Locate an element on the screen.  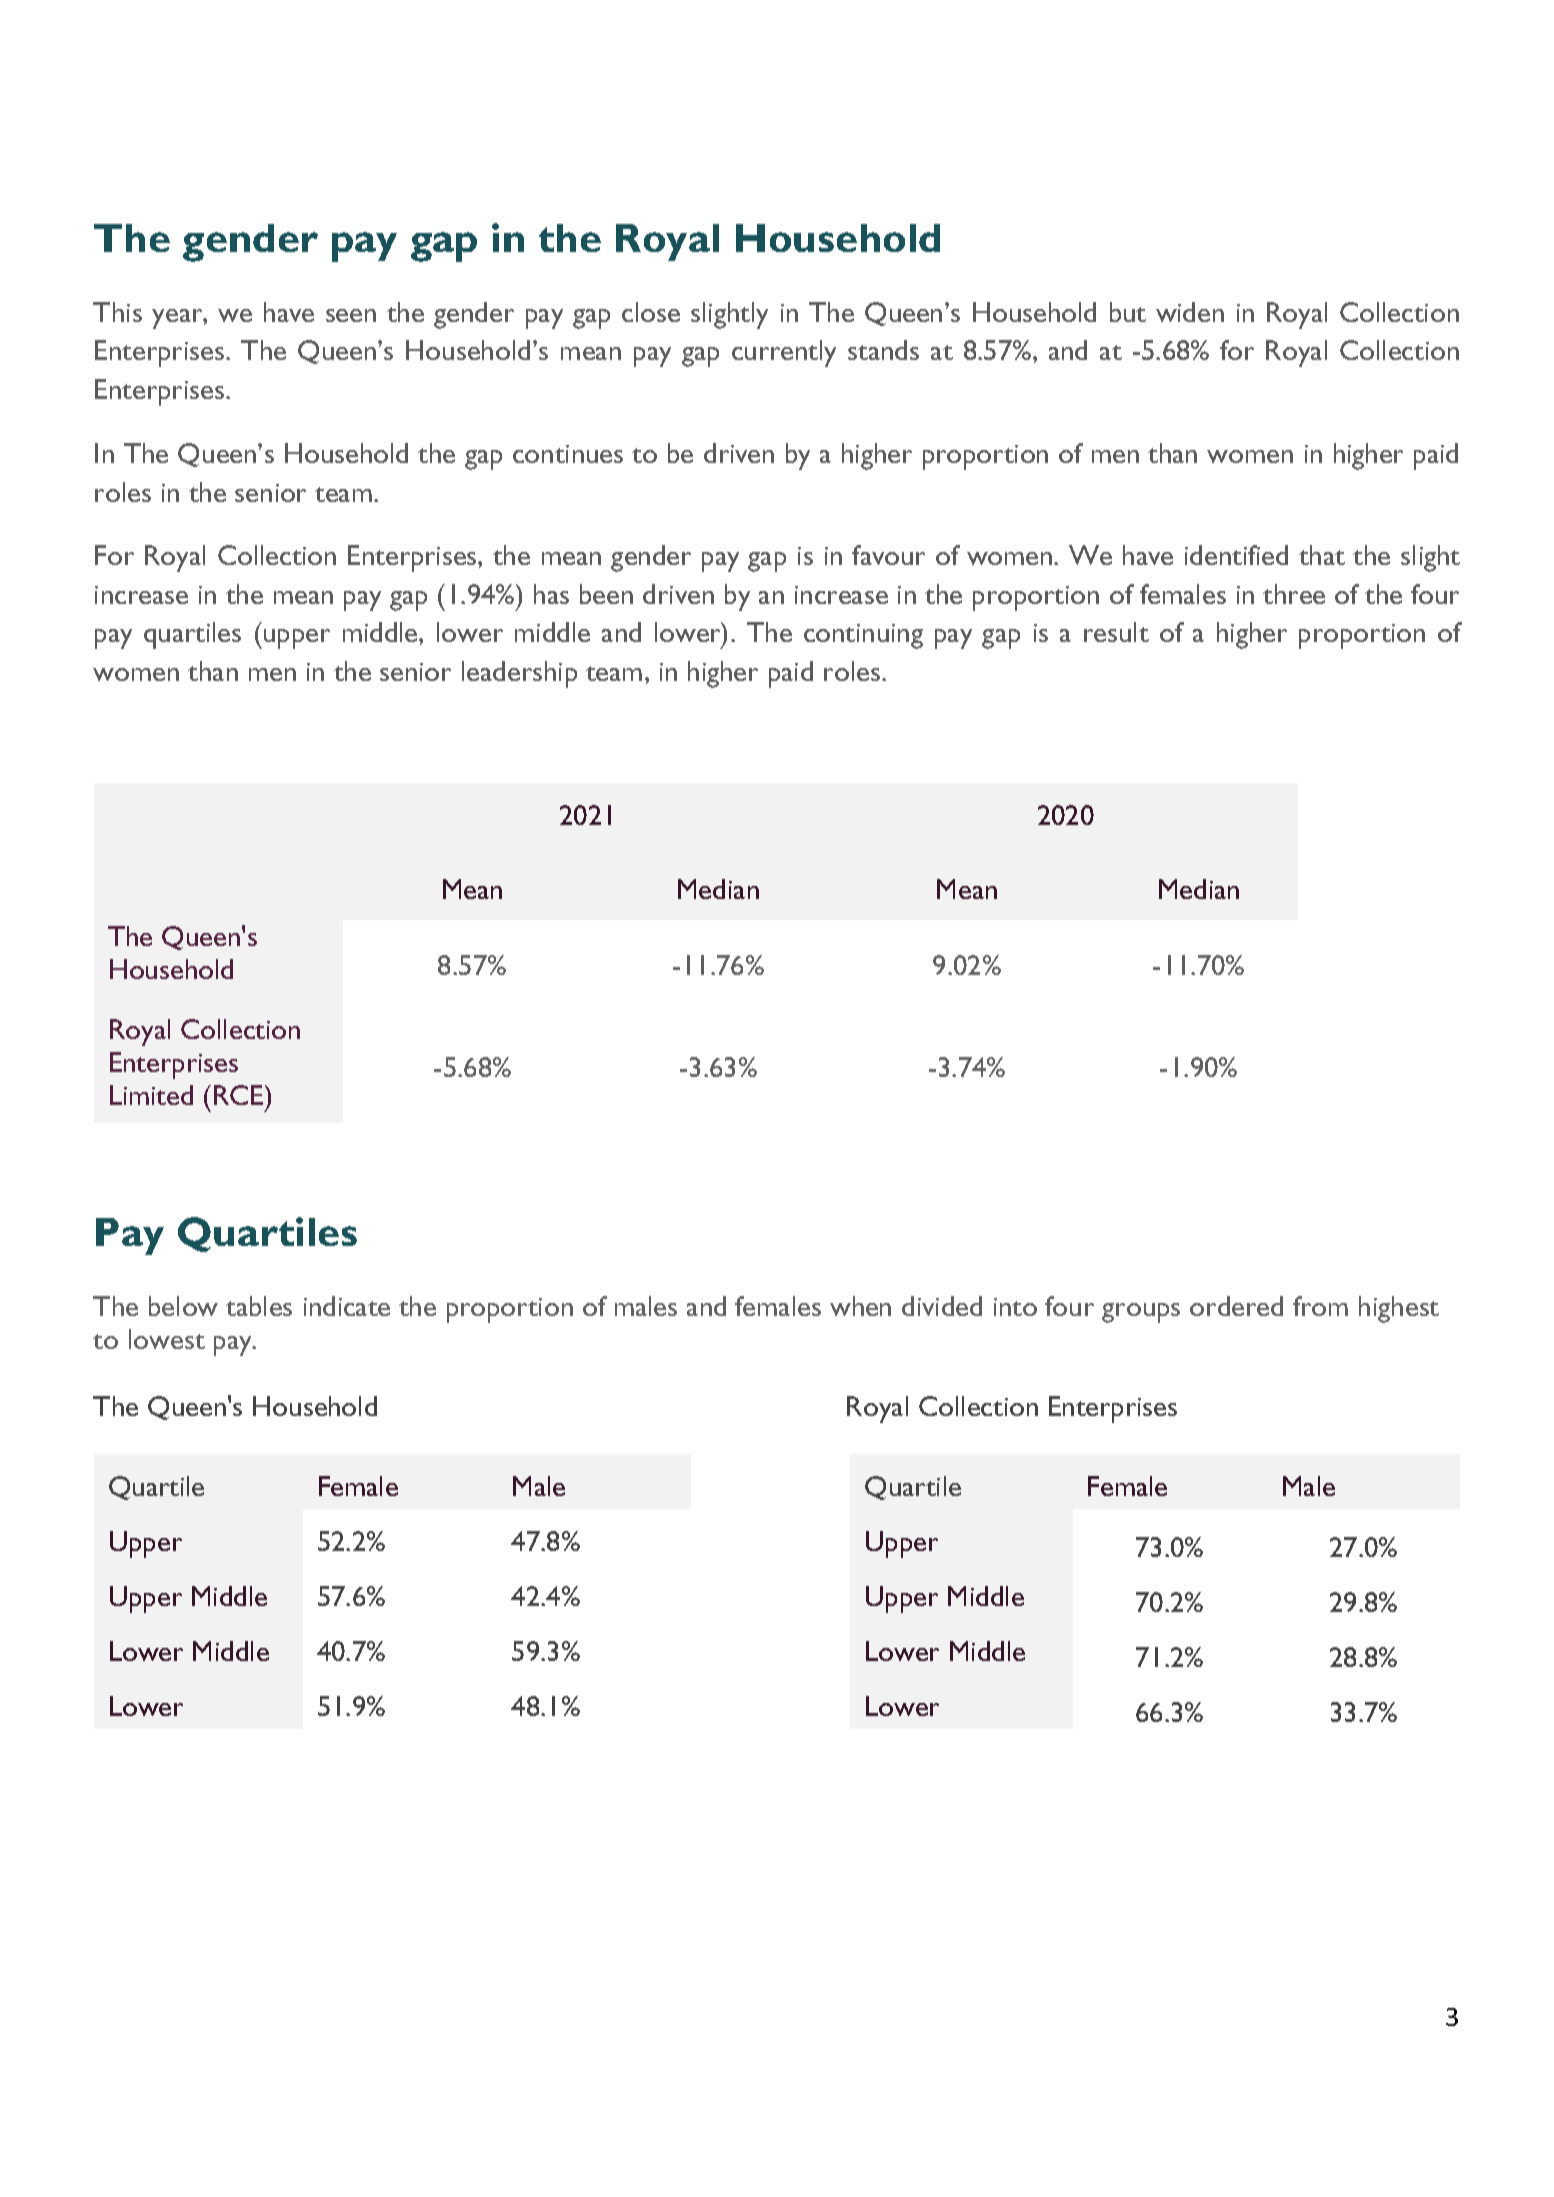
favour is located at coordinates (888, 555).
